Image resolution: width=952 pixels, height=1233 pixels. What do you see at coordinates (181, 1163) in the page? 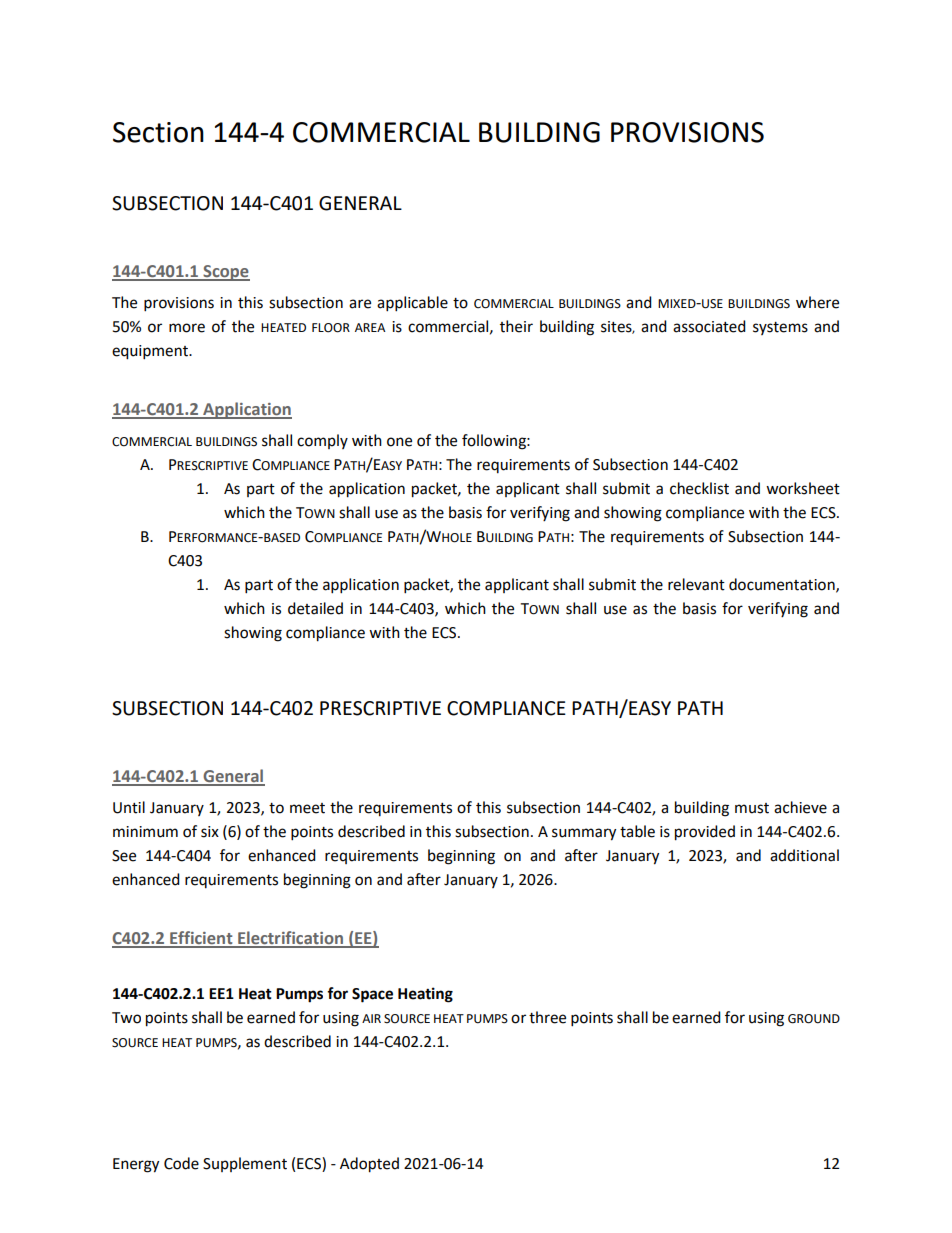
I see `Code` at bounding box center [181, 1163].
